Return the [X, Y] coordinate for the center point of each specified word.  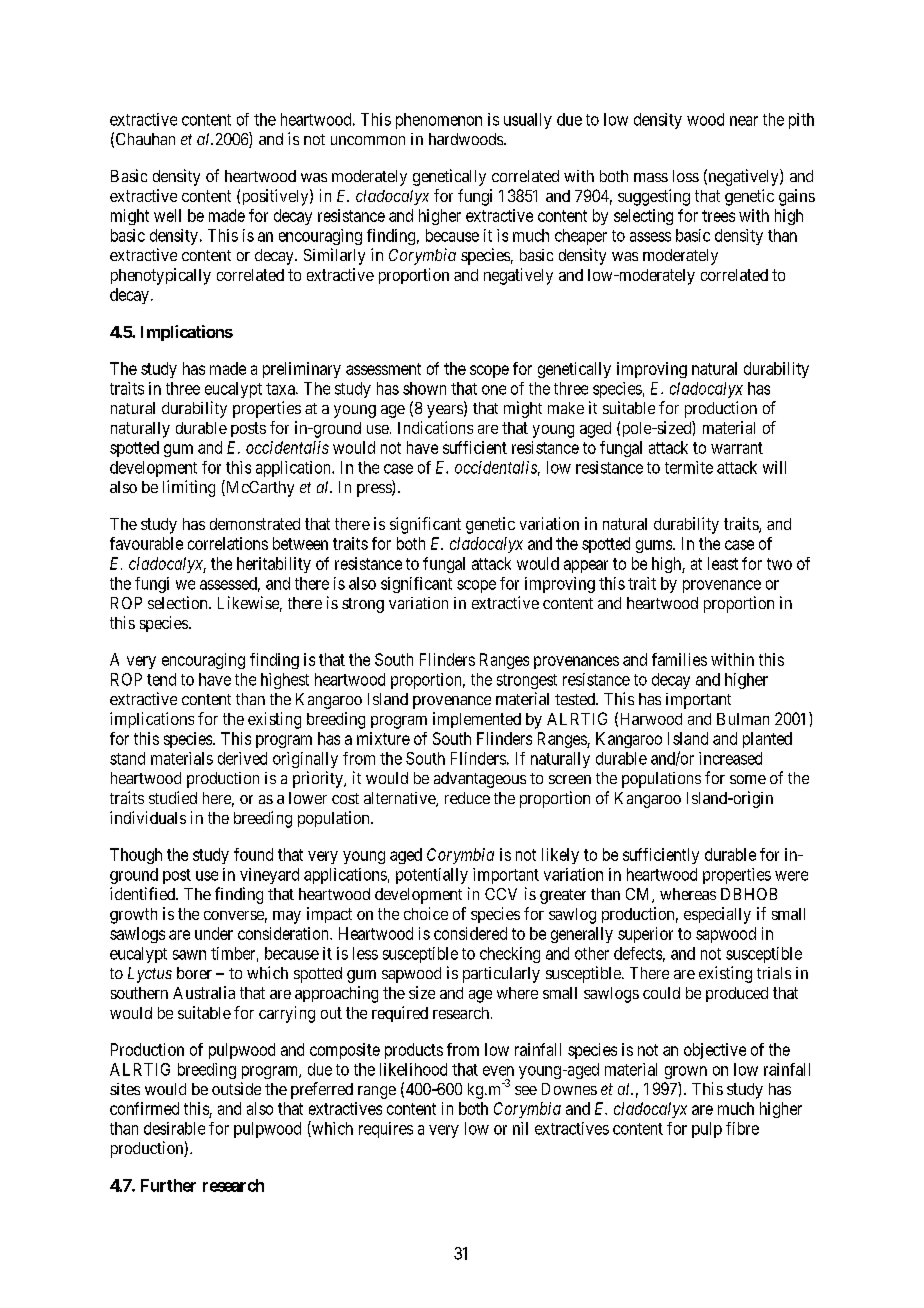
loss [686, 176]
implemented [477, 720]
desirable [174, 1128]
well [167, 215]
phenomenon [439, 121]
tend [161, 679]
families [679, 659]
